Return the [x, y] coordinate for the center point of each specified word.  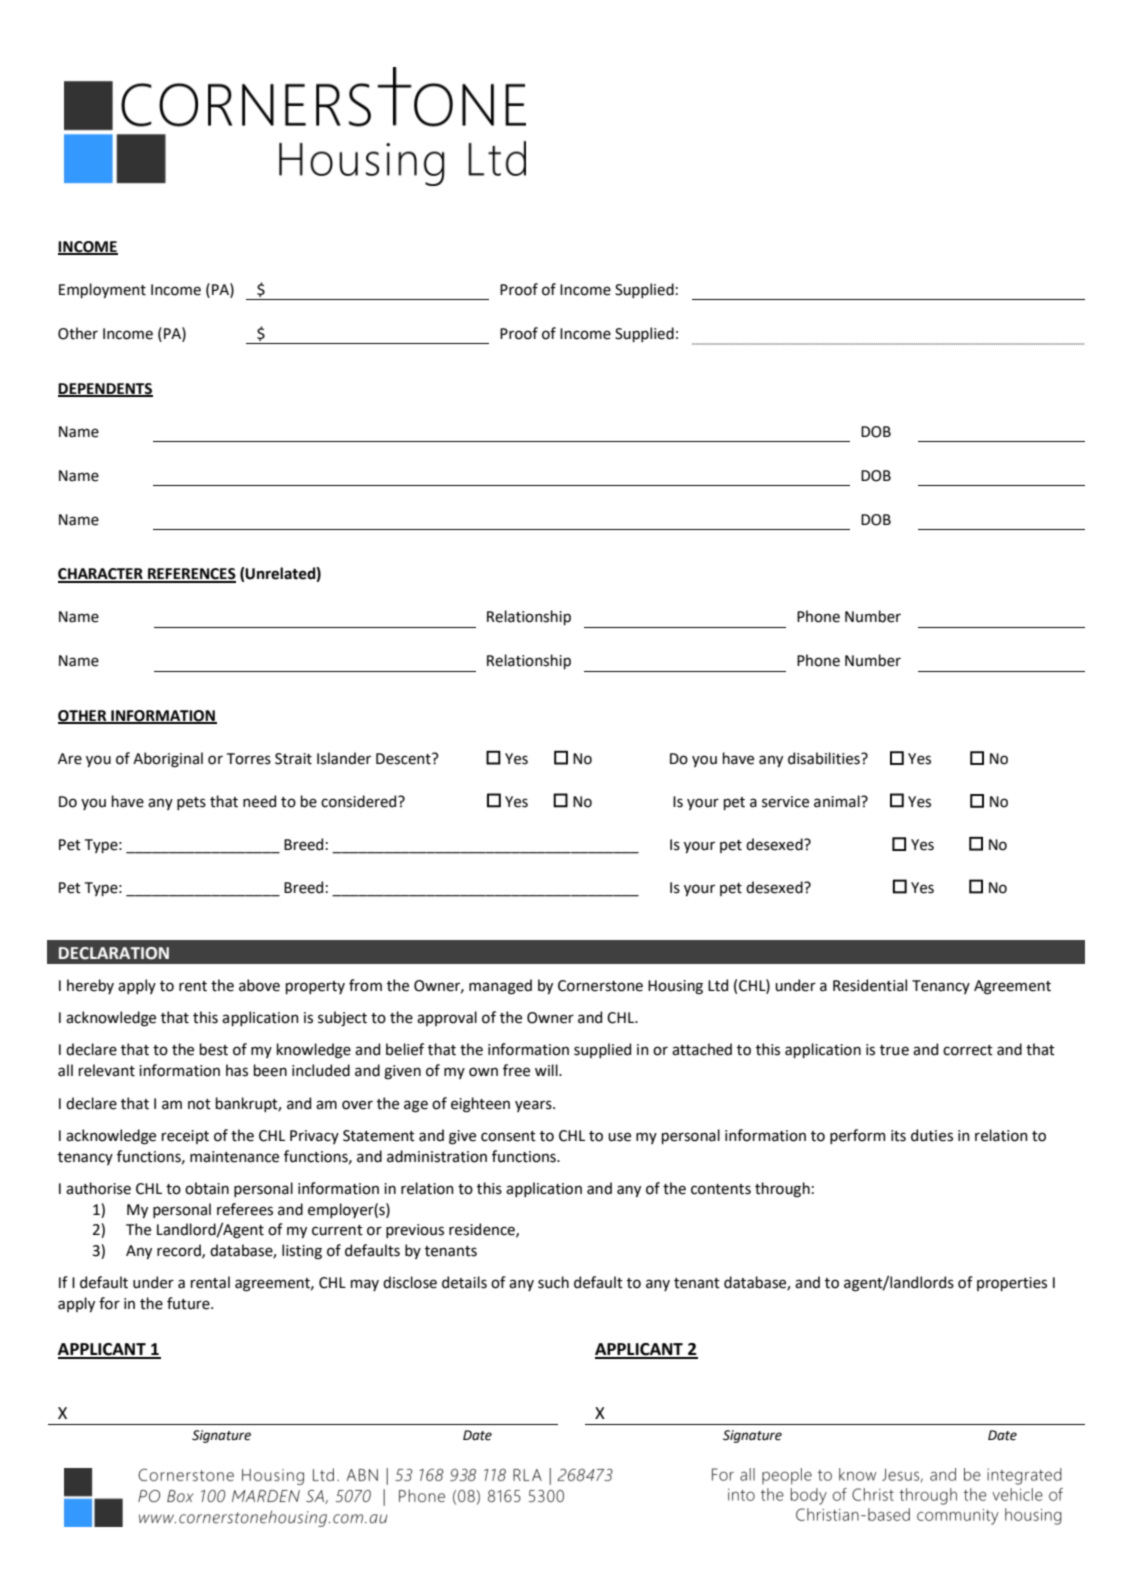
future [189, 1303]
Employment [102, 290]
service [785, 802]
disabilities [825, 758]
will [547, 1070]
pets [191, 803]
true [894, 1050]
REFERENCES [191, 575]
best [214, 1049]
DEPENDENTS [105, 389]
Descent [404, 759]
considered [360, 801]
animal [838, 801]
